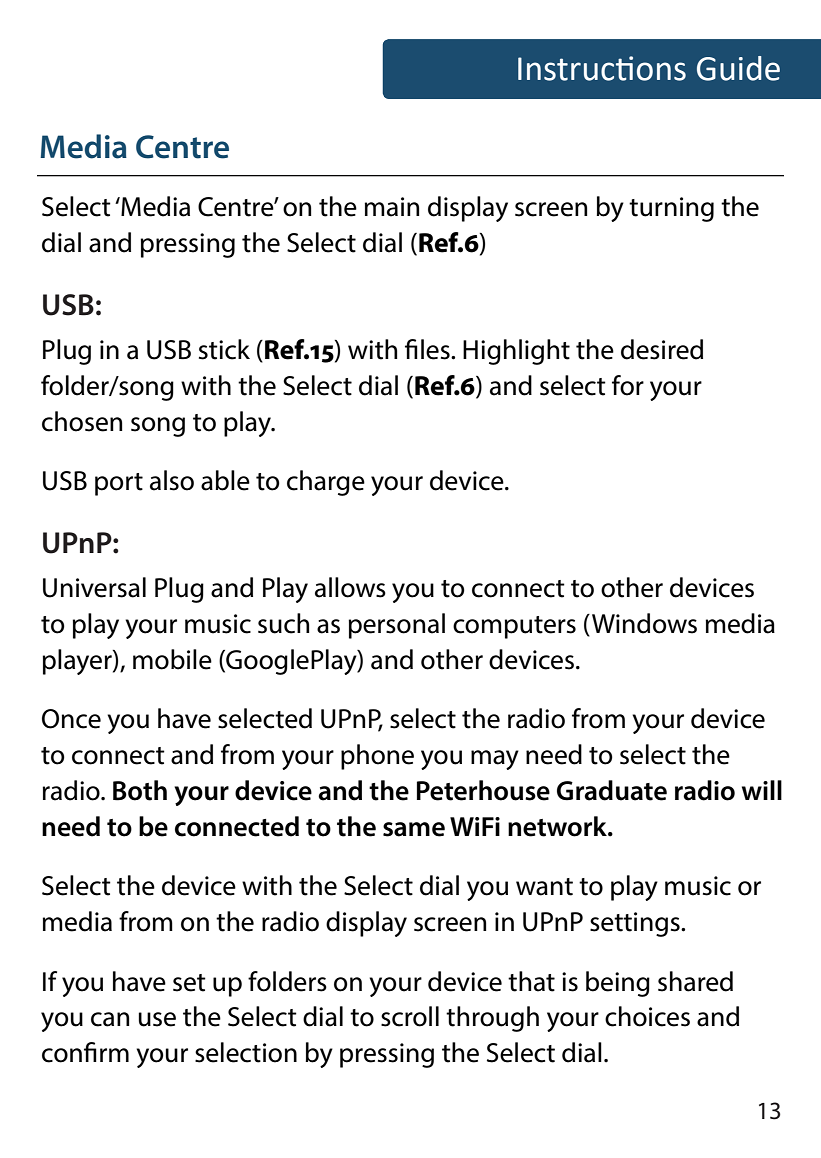 Image resolution: width=821 pixels, height=1158 pixels. I want to click on can, so click(110, 1019).
